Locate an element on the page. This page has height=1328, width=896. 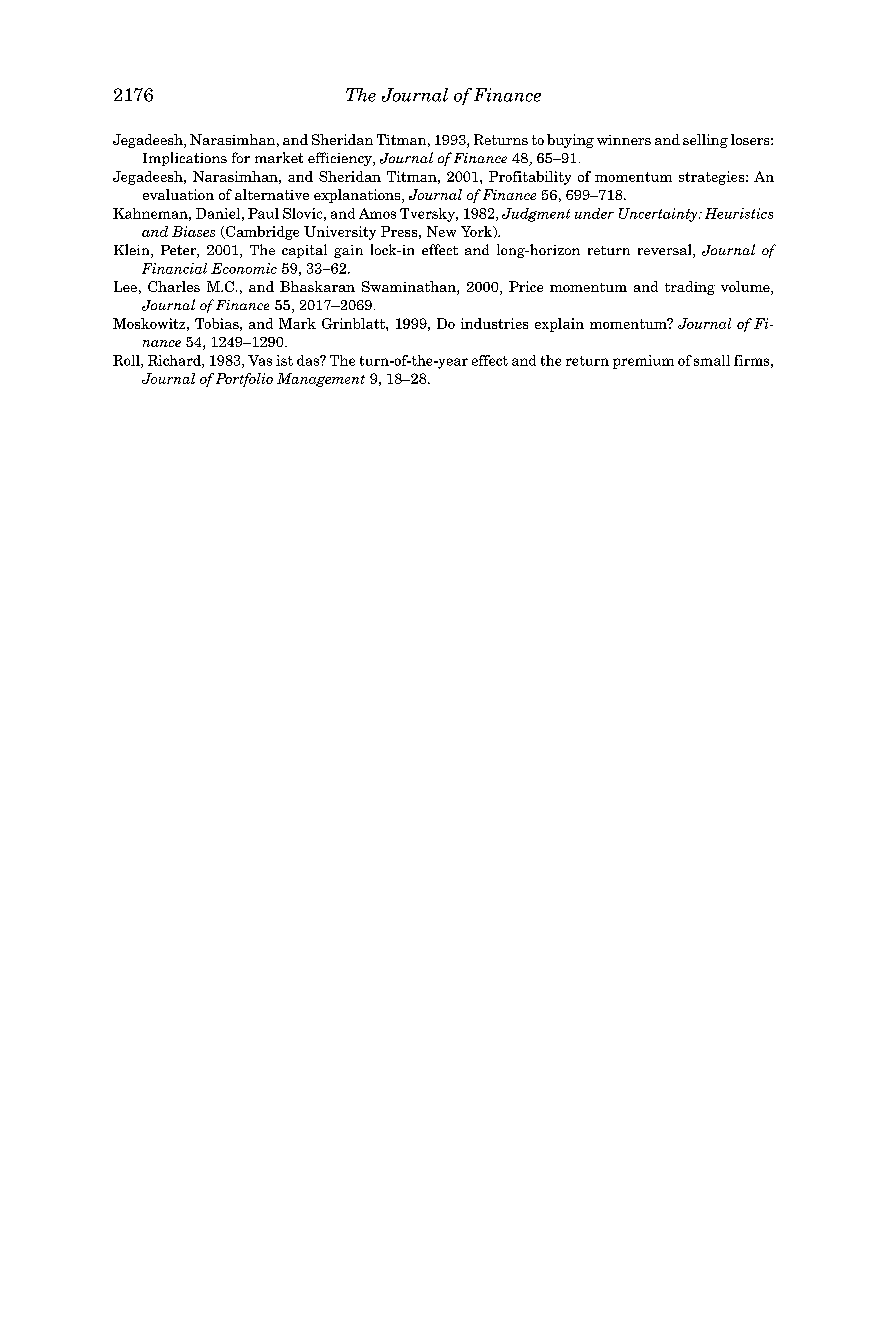
Portfolio is located at coordinates (244, 380).
